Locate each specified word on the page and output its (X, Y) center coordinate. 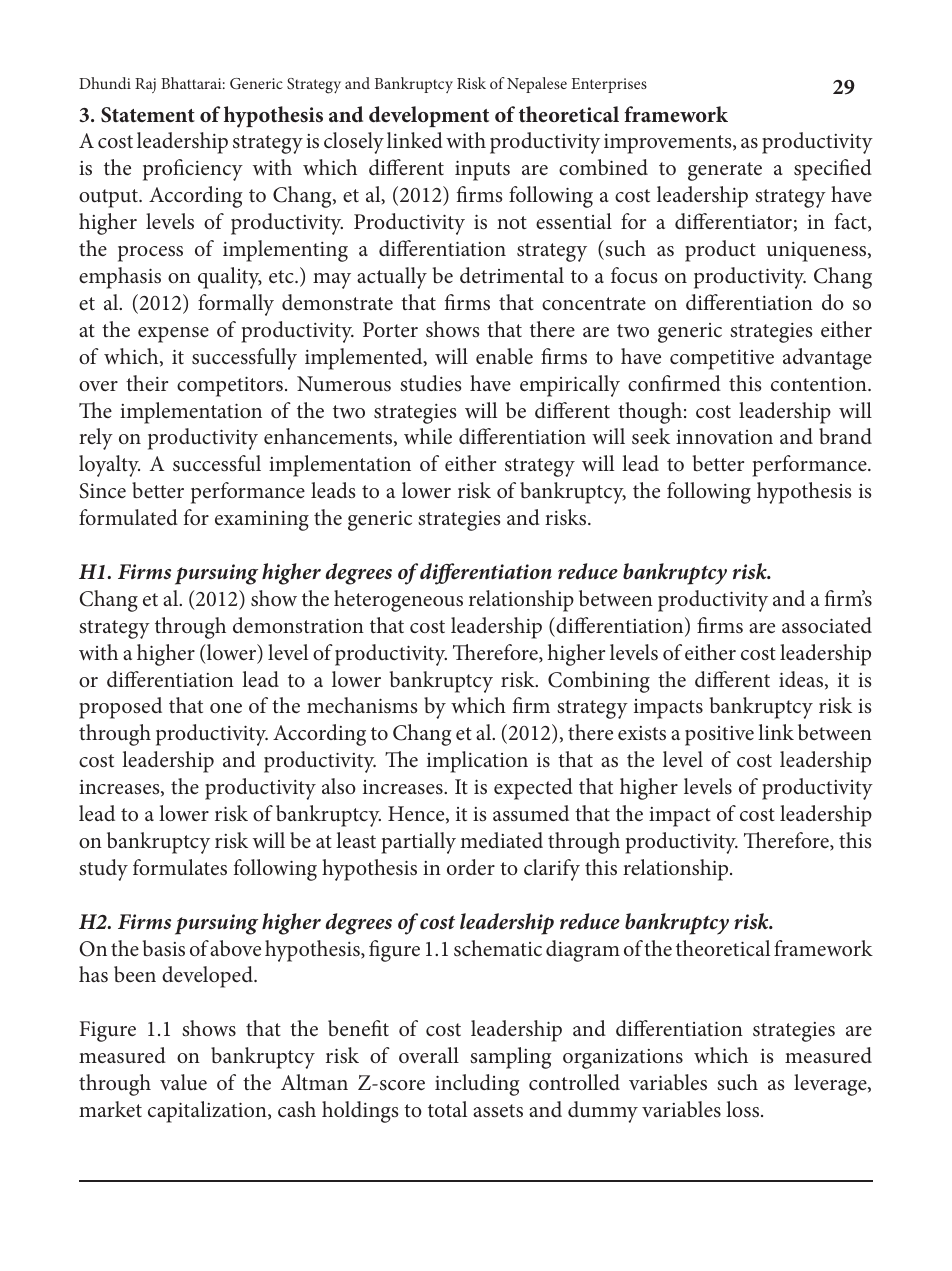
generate (725, 171)
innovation (724, 437)
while (428, 436)
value (183, 1082)
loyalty (109, 466)
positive (719, 736)
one (226, 708)
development (429, 116)
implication (477, 762)
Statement (148, 115)
